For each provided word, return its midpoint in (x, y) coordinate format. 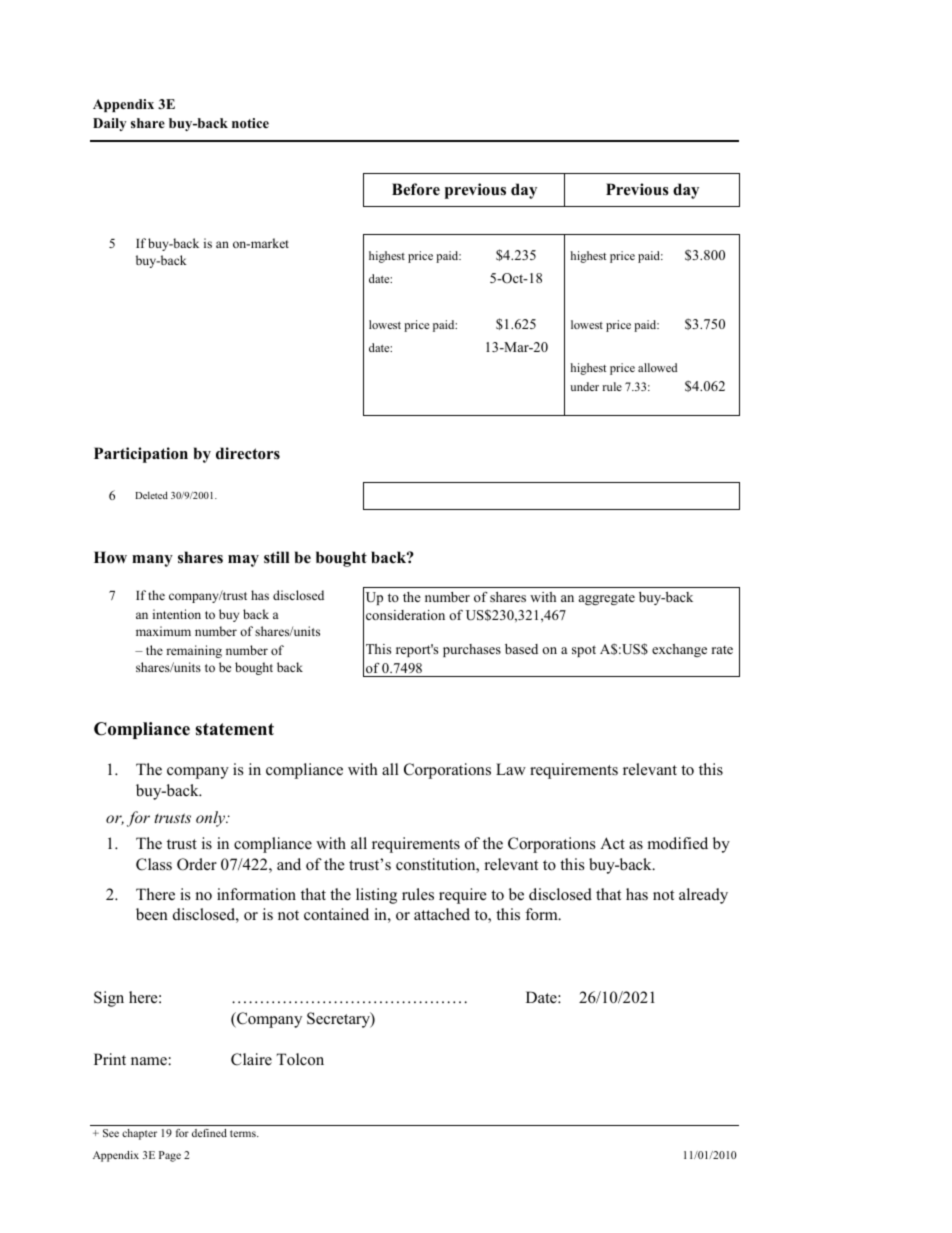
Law (511, 769)
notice (250, 123)
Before (416, 189)
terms (244, 1133)
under (584, 386)
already (703, 896)
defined (209, 1133)
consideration (405, 615)
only (212, 819)
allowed (657, 367)
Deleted (151, 495)
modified (678, 843)
